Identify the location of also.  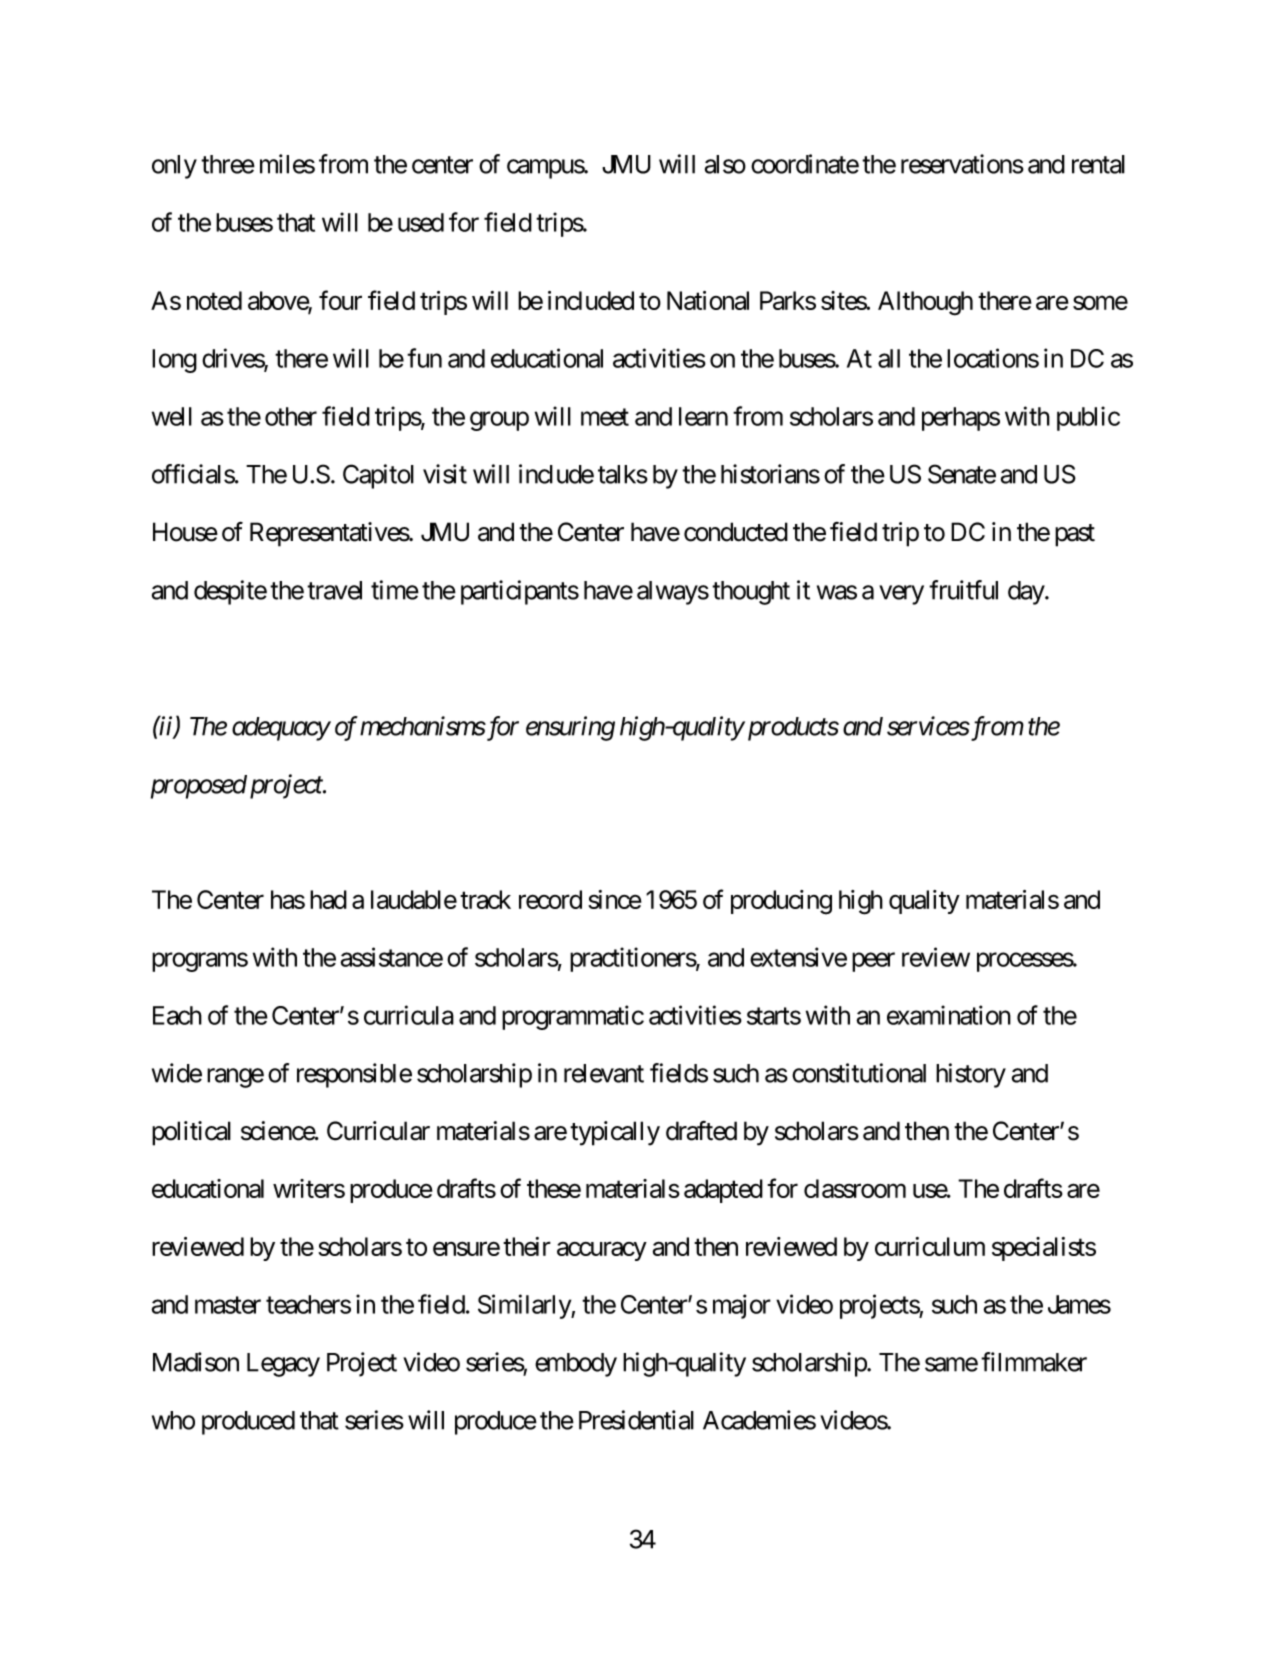
(725, 164).
